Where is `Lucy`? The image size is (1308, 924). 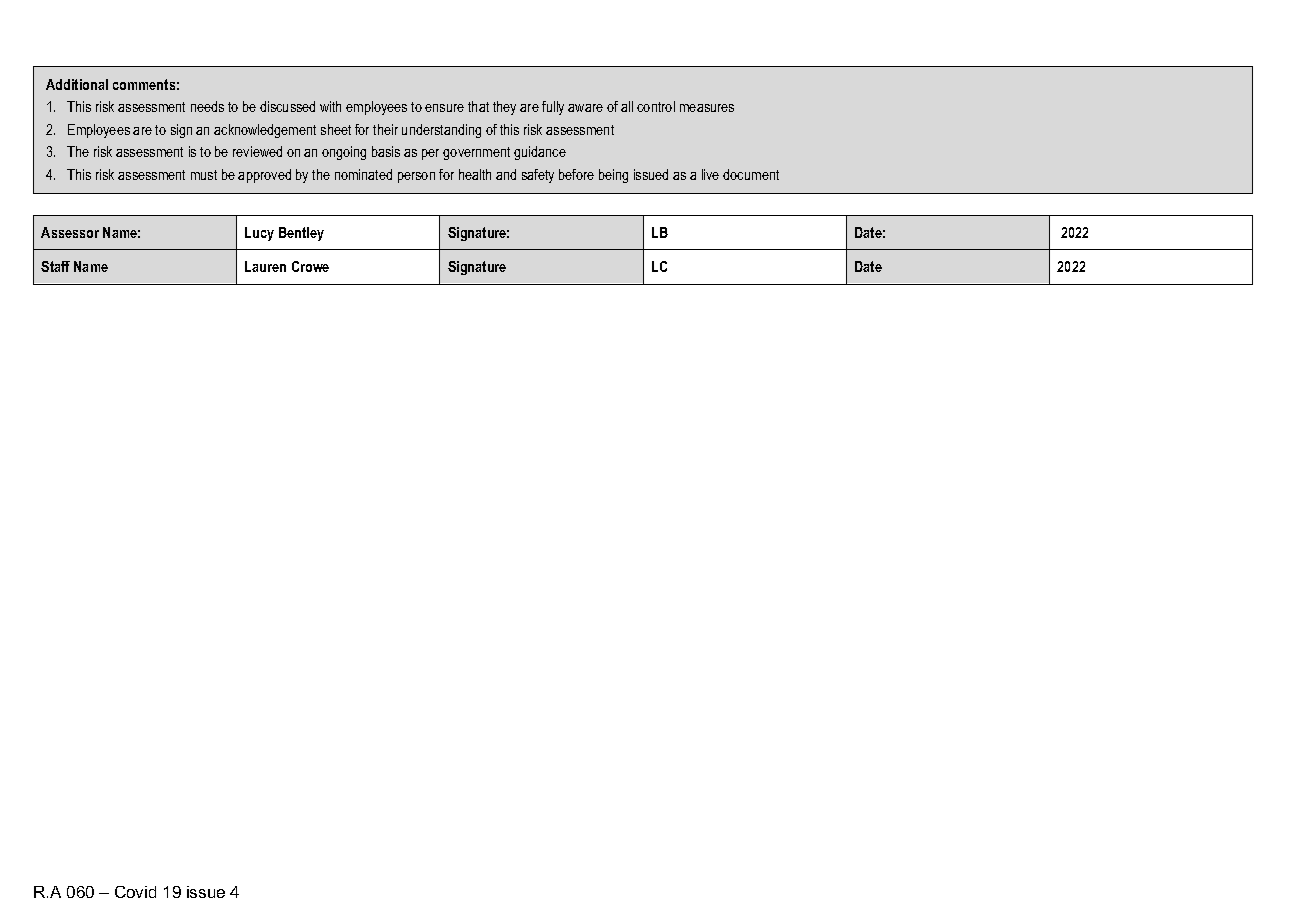 Lucy is located at coordinates (259, 234).
